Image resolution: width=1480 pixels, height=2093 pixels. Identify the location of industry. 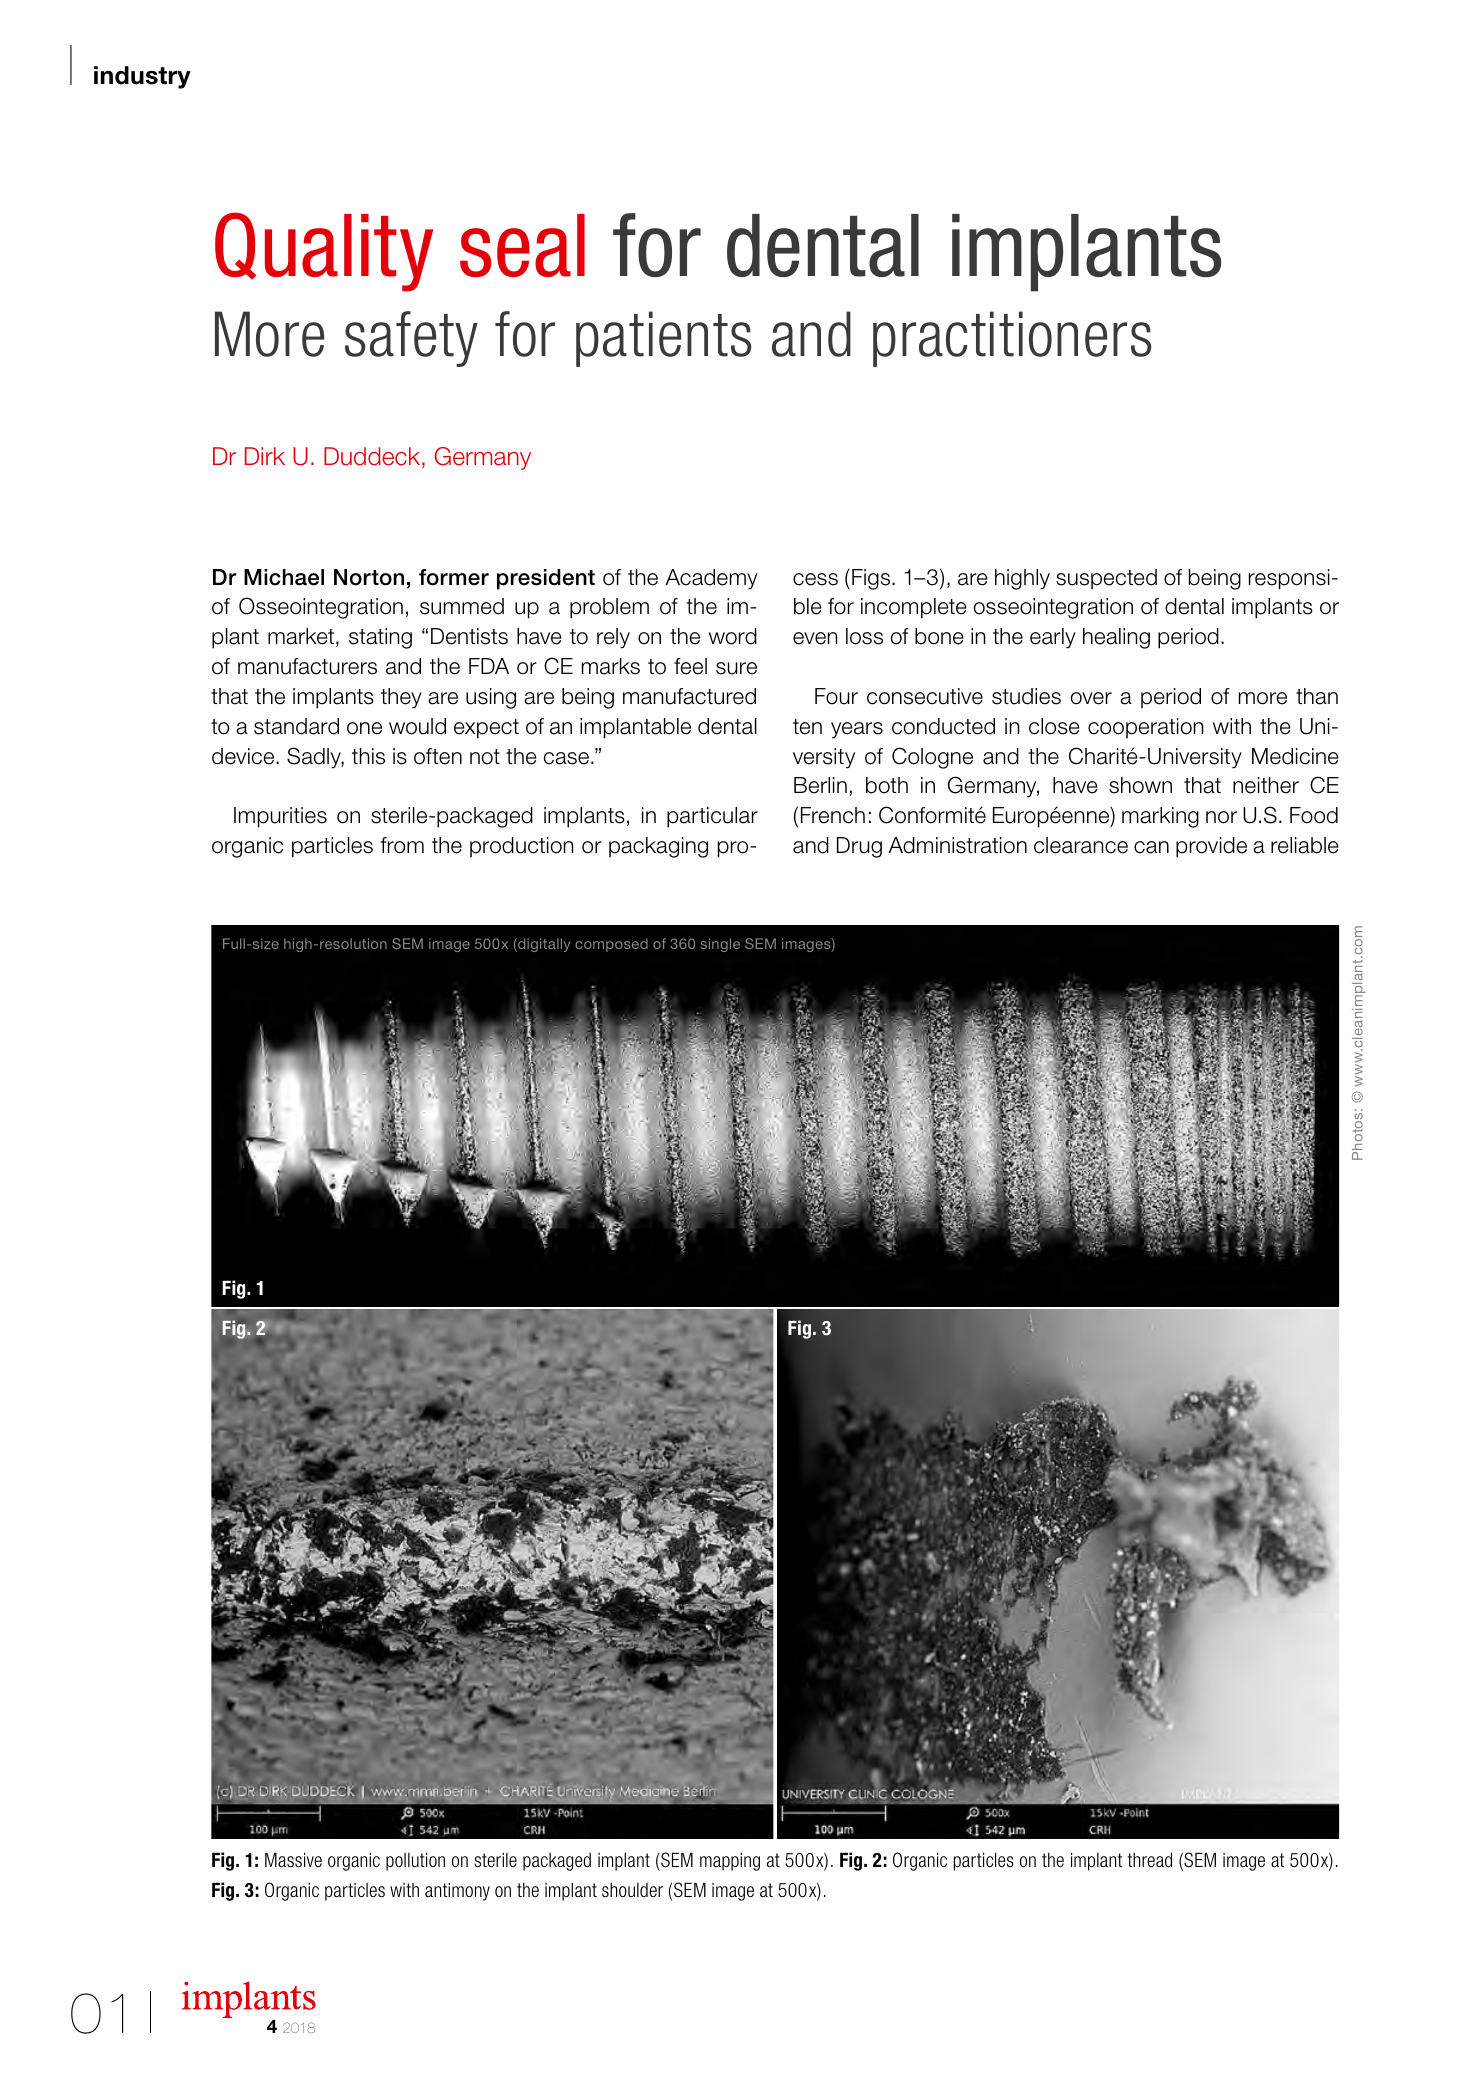
(142, 77).
